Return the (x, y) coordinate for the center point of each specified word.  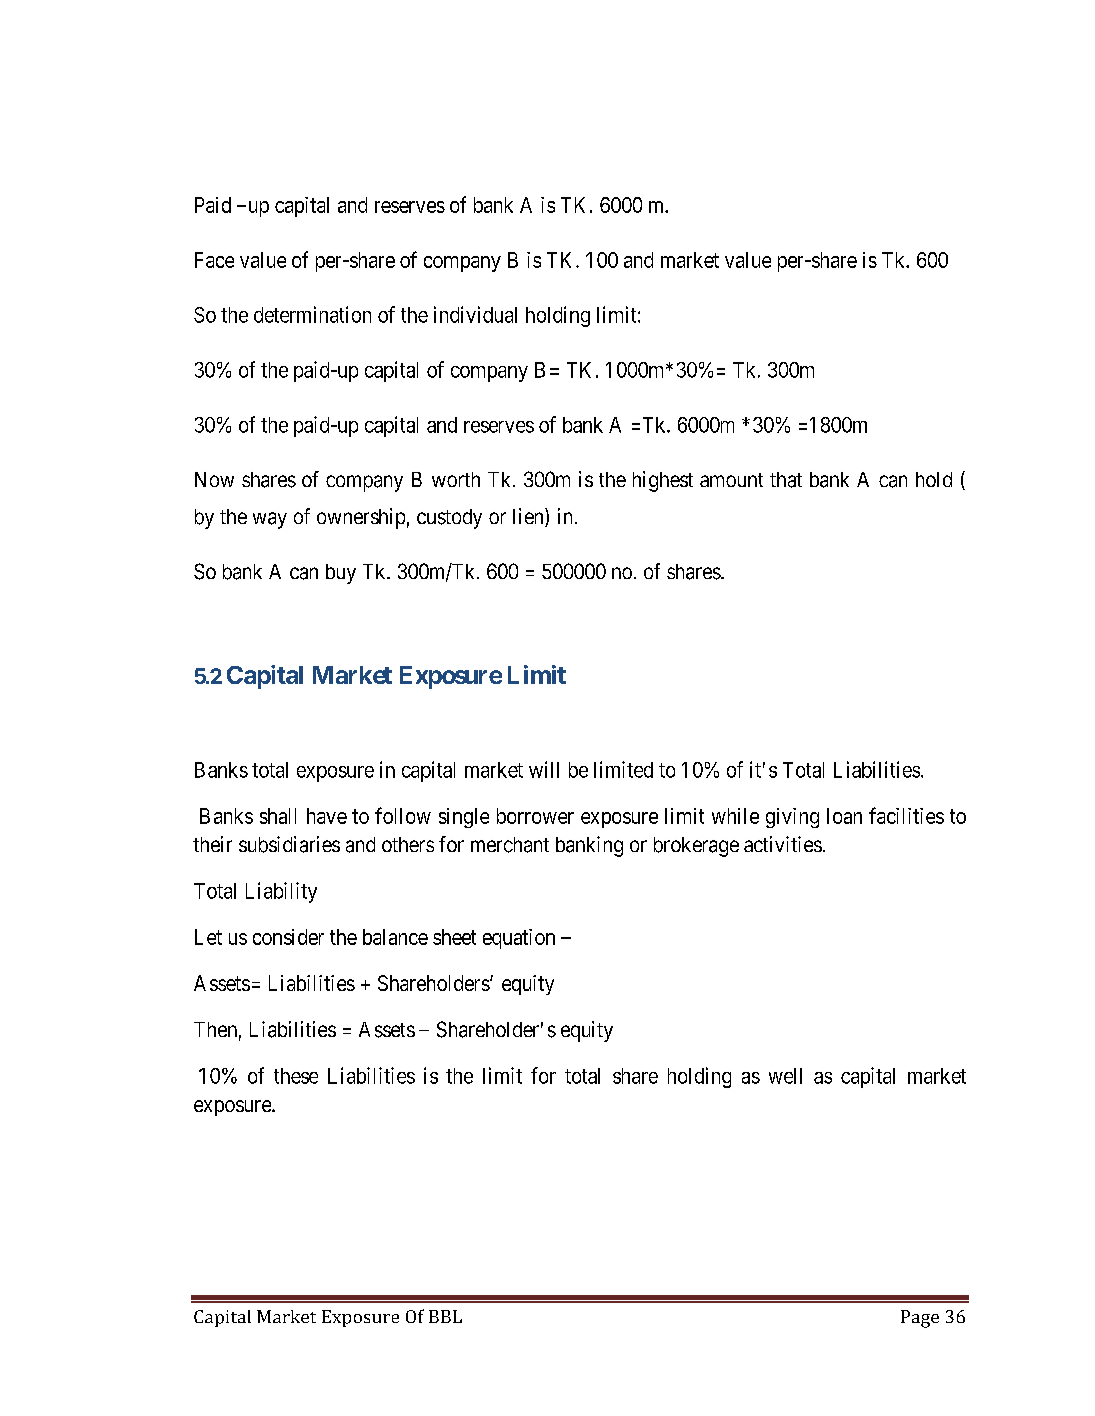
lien (529, 517)
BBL (445, 1316)
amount (731, 480)
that (786, 480)
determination (312, 314)
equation (519, 939)
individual (475, 314)
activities (783, 844)
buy (341, 574)
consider (288, 937)
